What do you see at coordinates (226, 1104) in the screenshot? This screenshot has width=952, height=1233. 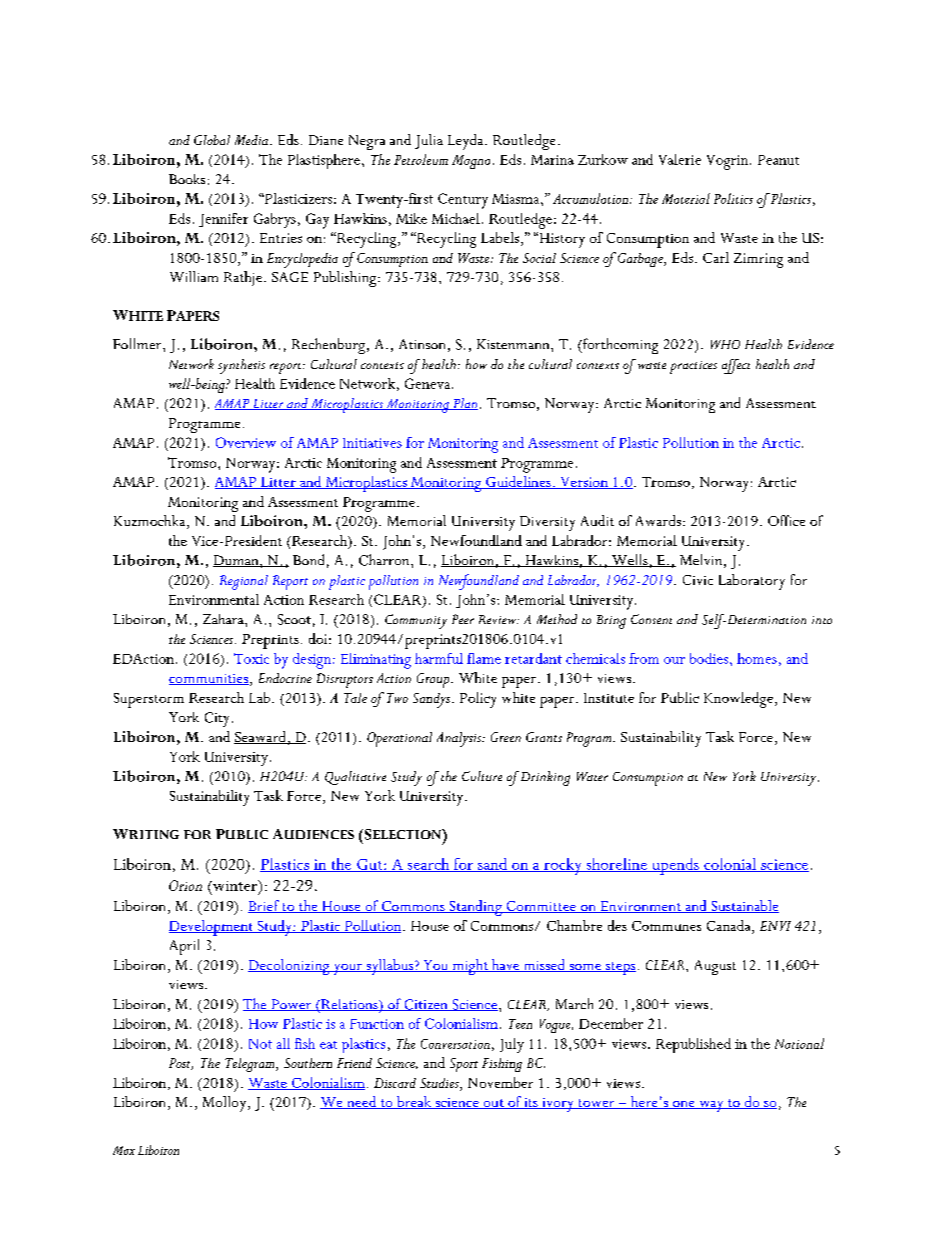 I see `Molloy` at bounding box center [226, 1104].
